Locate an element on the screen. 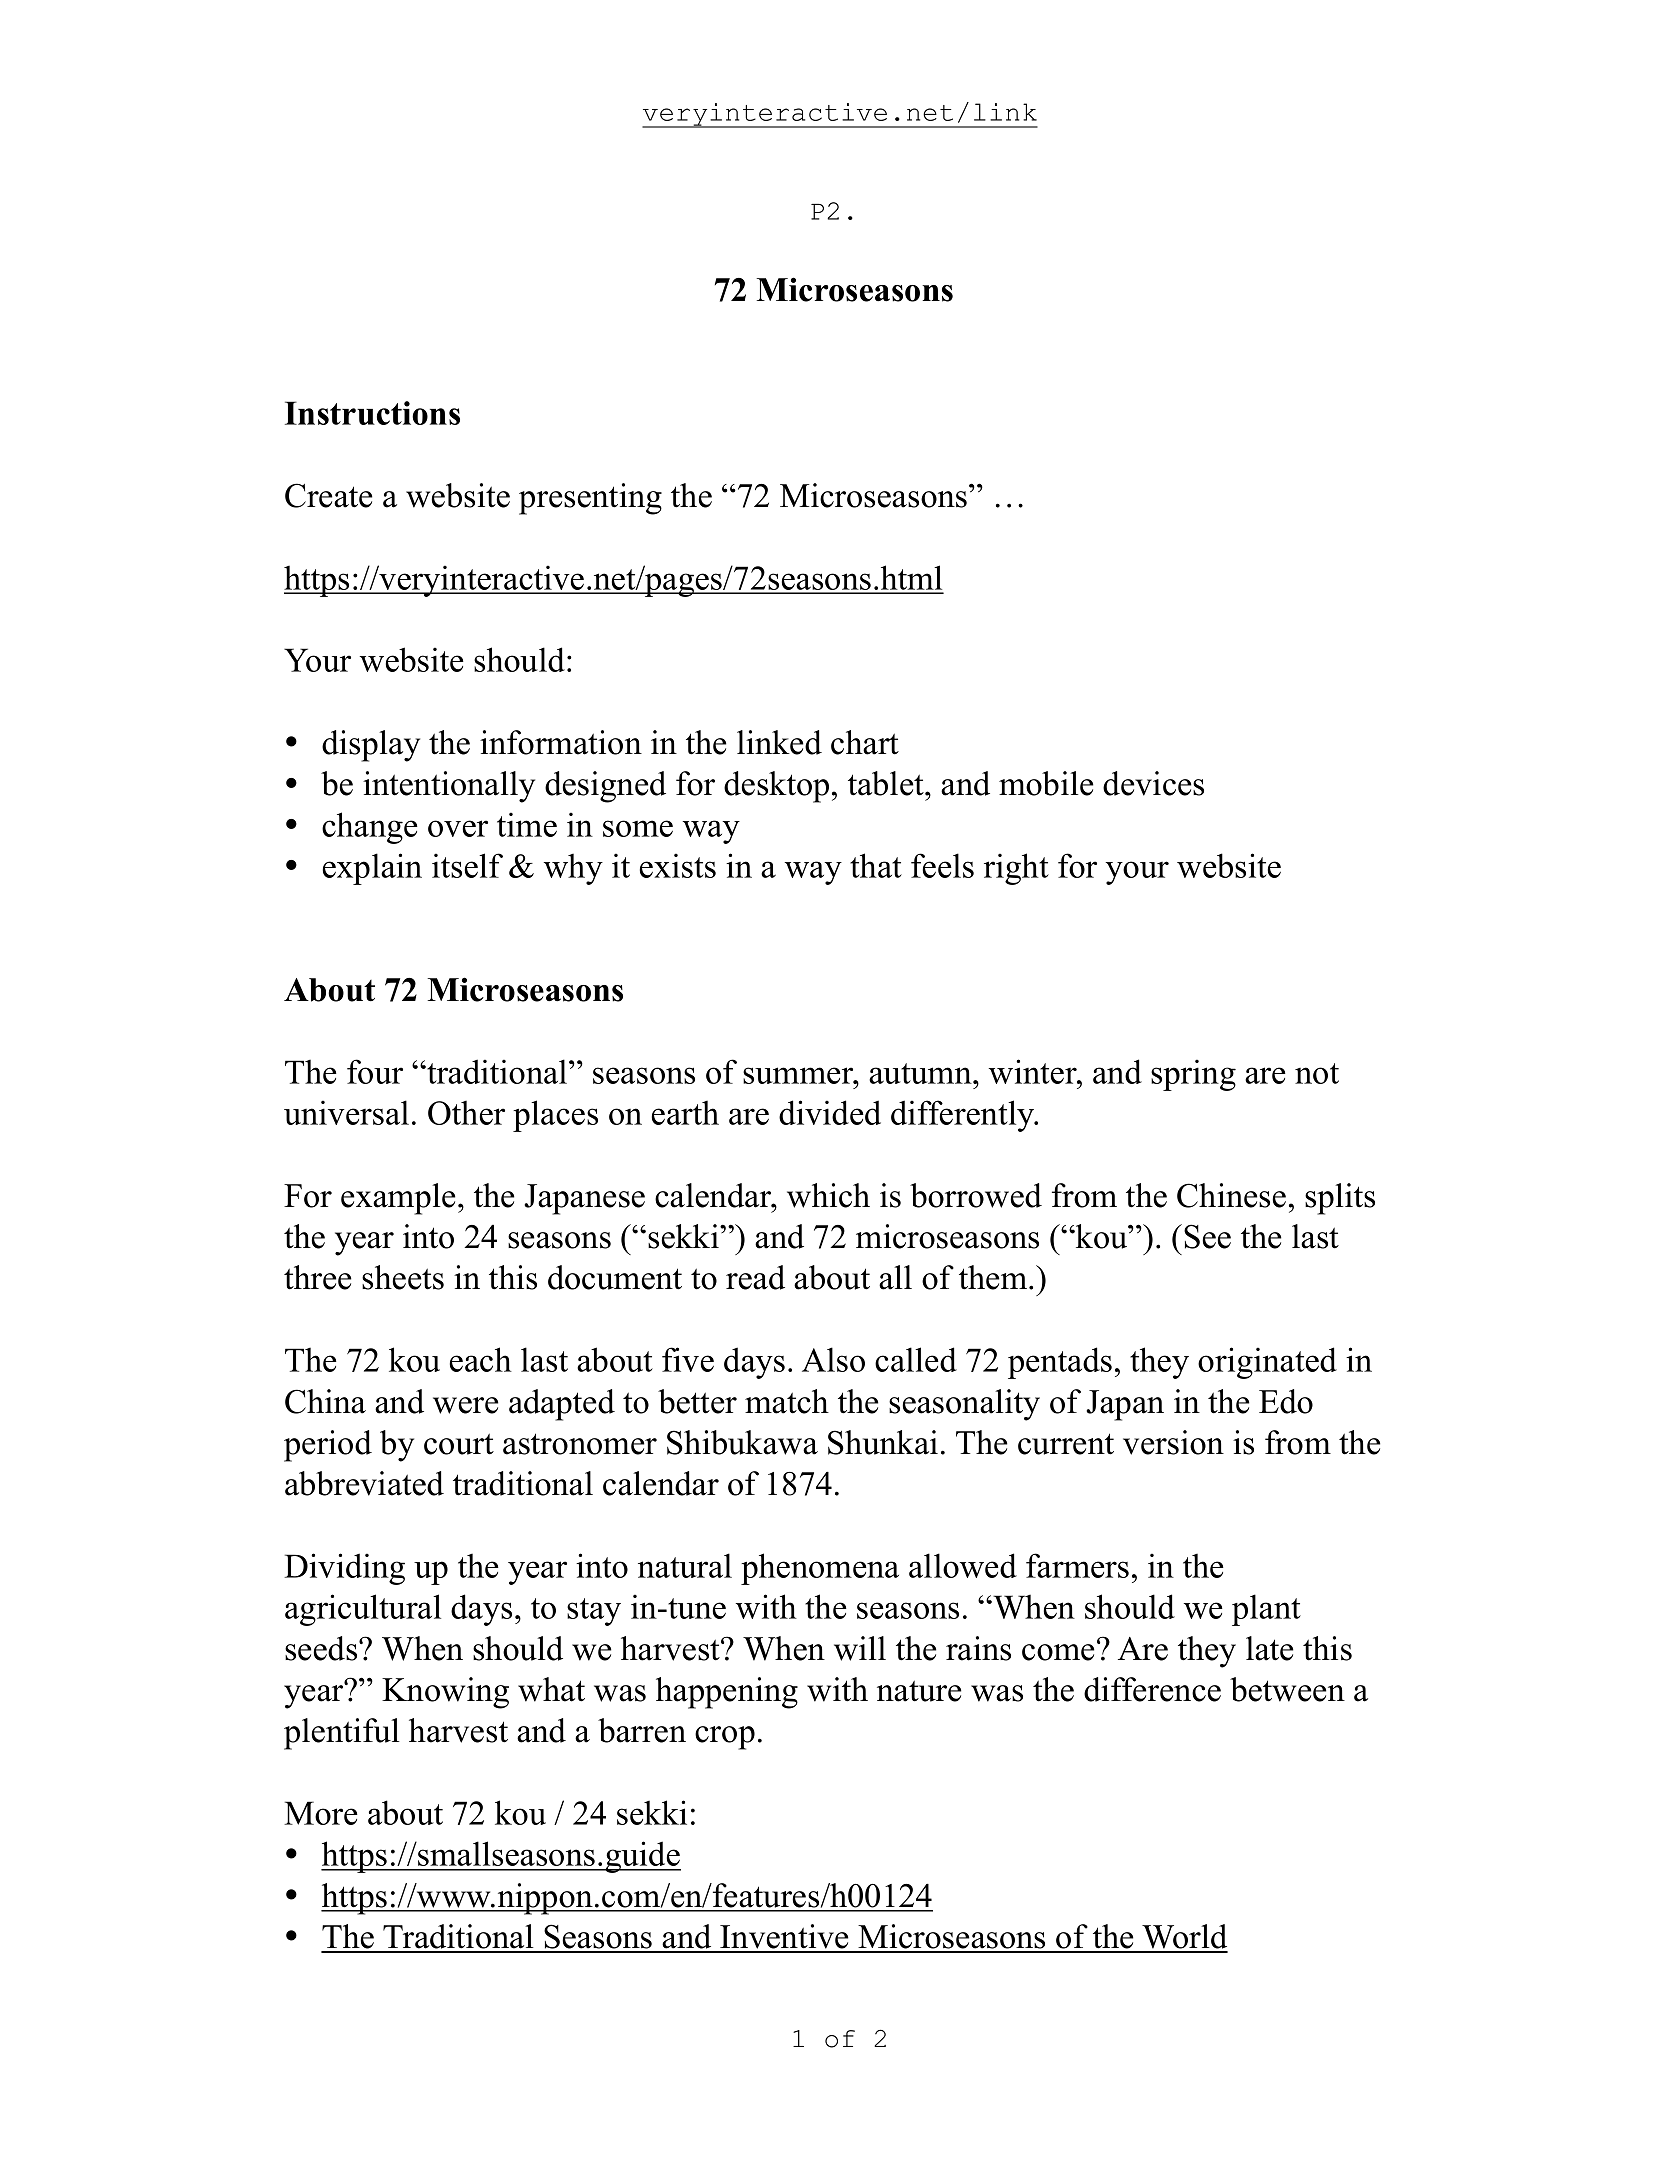  plentiful is located at coordinates (342, 1734).
